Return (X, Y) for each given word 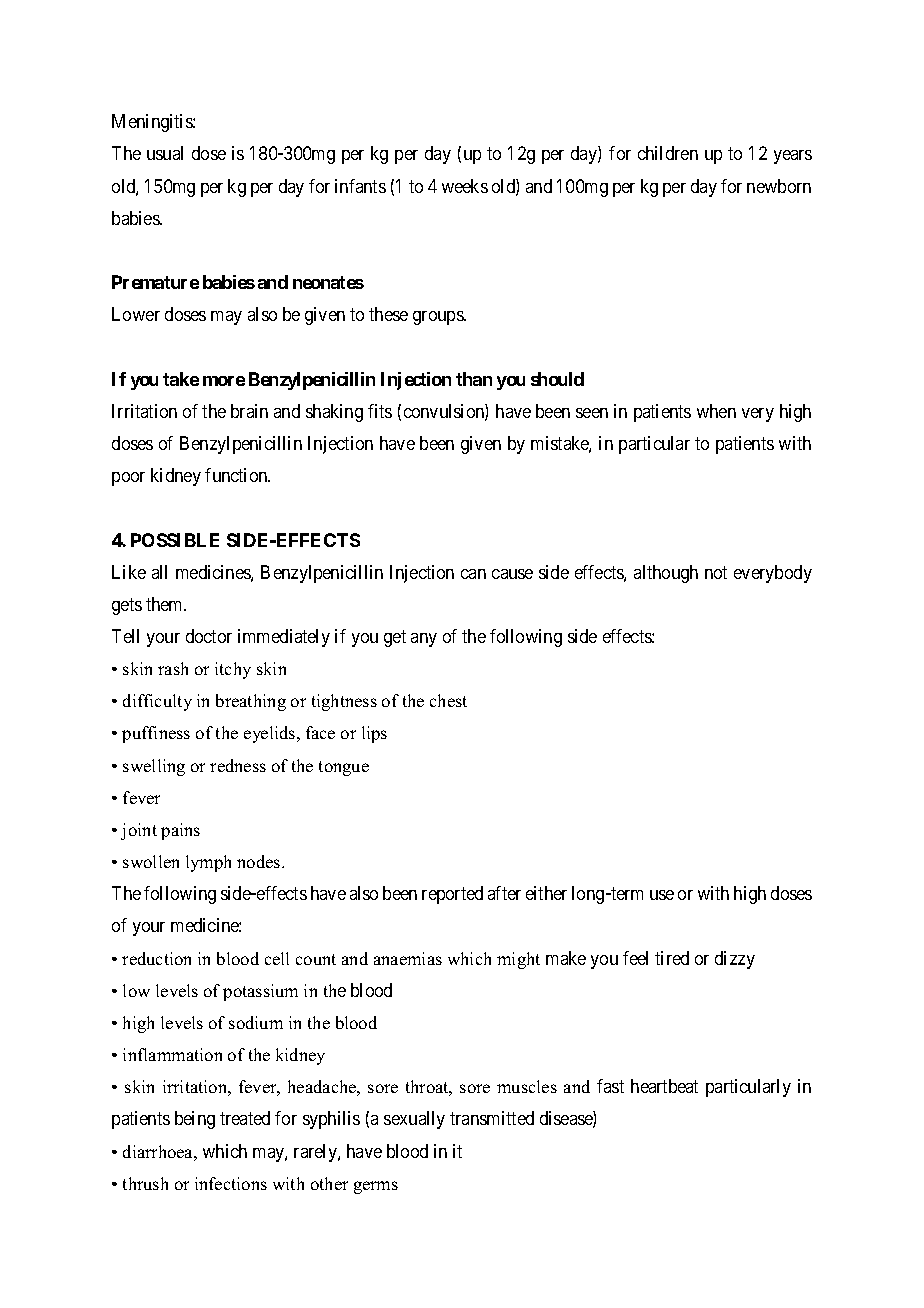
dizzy (735, 960)
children (668, 153)
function (237, 475)
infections (231, 1183)
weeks (465, 186)
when (716, 411)
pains (180, 831)
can (473, 574)
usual (165, 153)
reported (452, 895)
